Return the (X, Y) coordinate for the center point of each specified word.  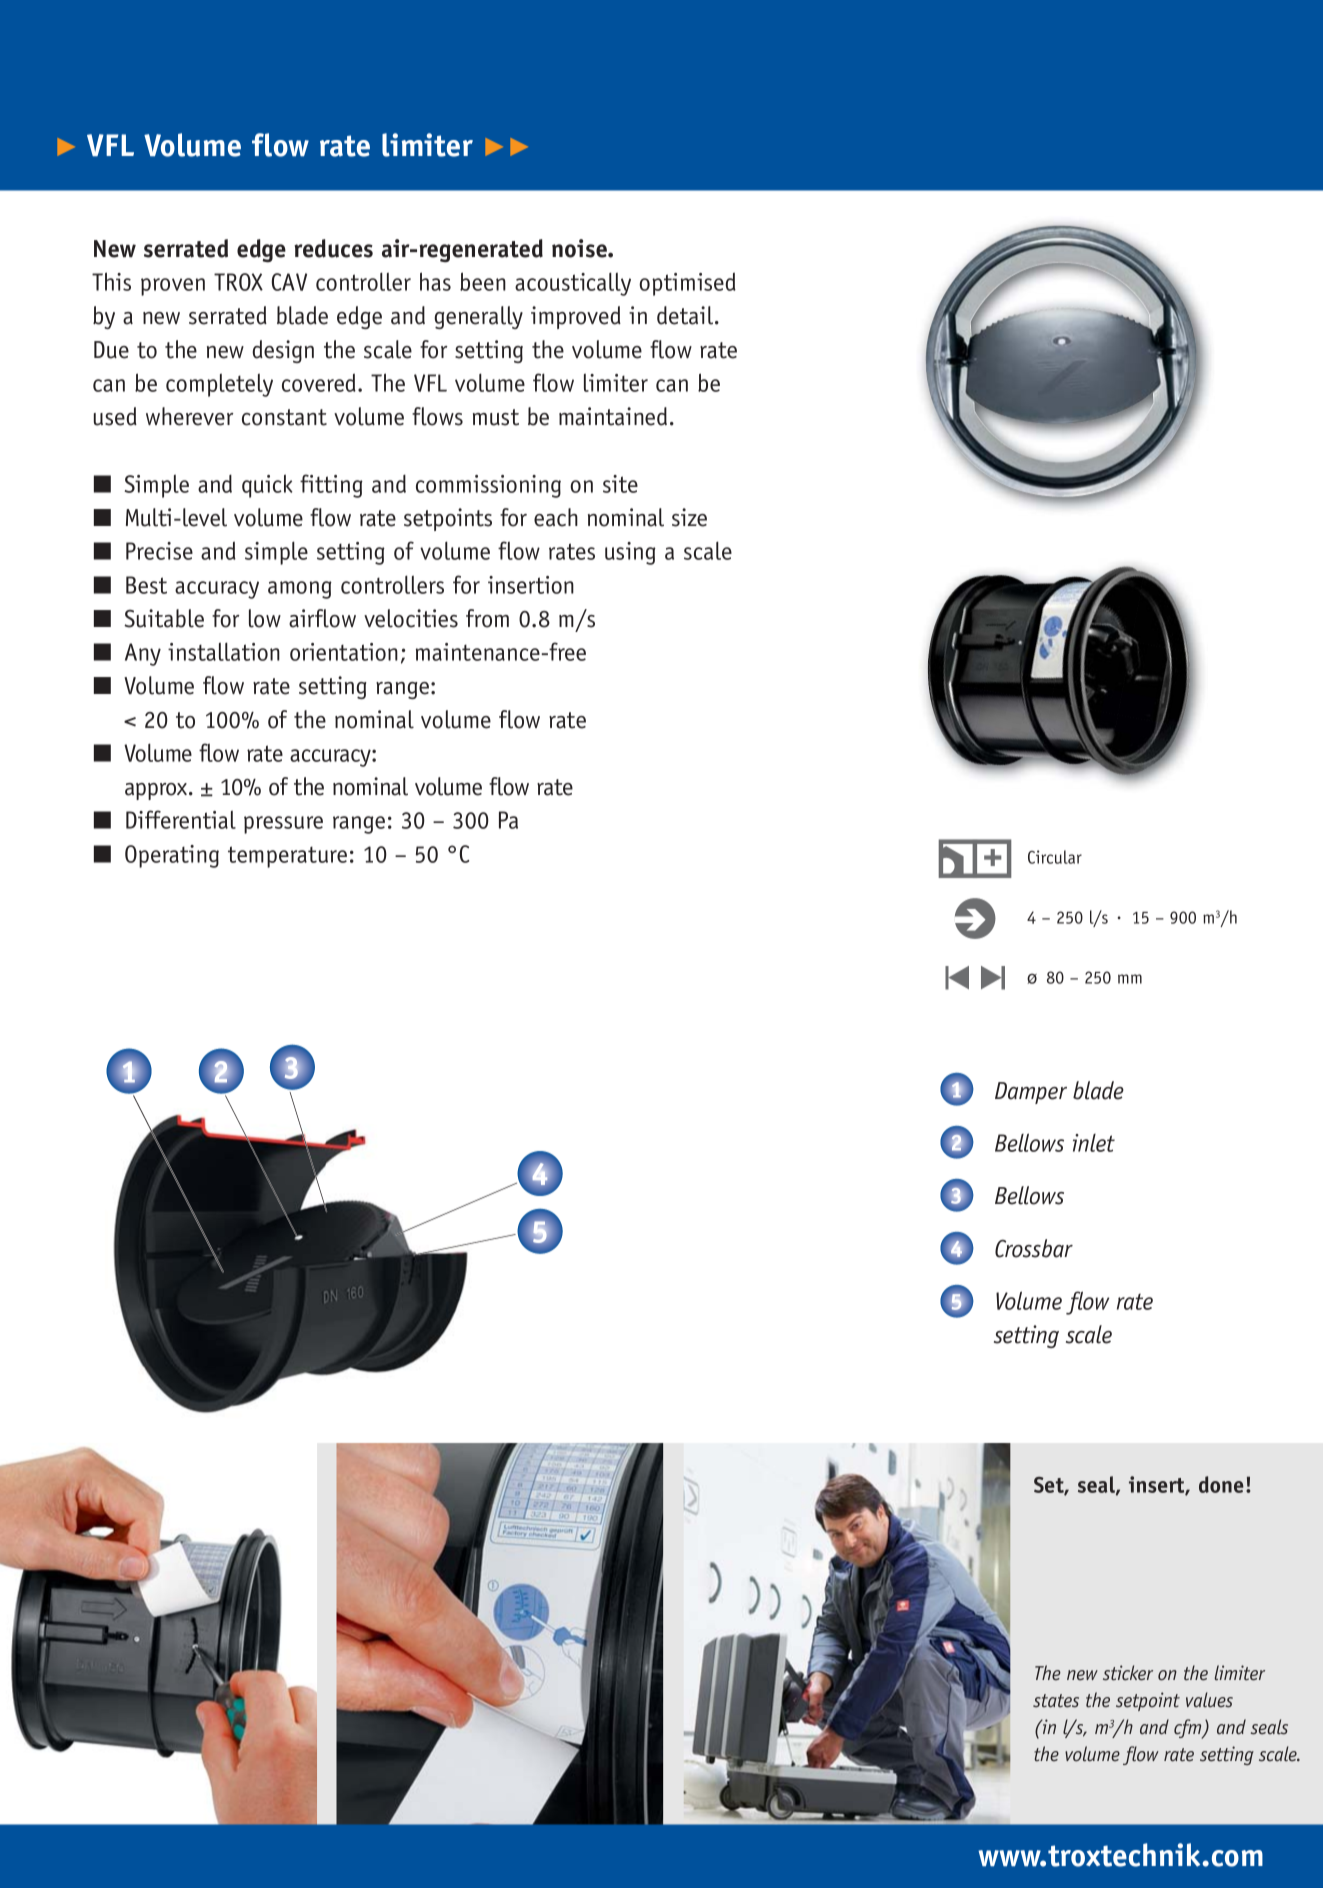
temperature (287, 857)
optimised (687, 284)
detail (686, 315)
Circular (1055, 857)
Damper (1031, 1093)
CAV (289, 282)
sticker (1128, 1673)
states (1056, 1701)
